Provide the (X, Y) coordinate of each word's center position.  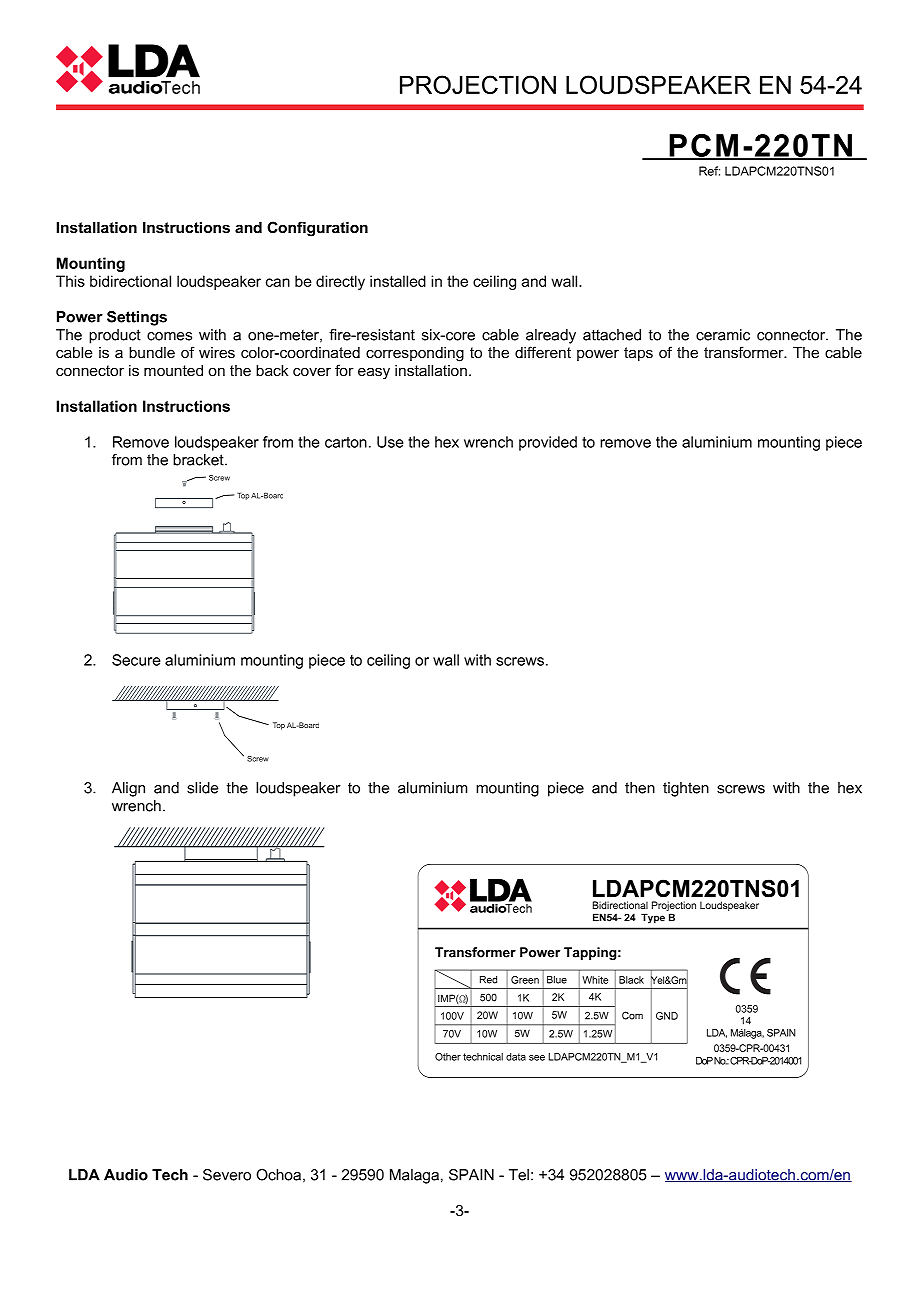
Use (390, 442)
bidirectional (130, 281)
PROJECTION (478, 84)
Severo (227, 1175)
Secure (136, 660)
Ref (709, 171)
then (640, 788)
